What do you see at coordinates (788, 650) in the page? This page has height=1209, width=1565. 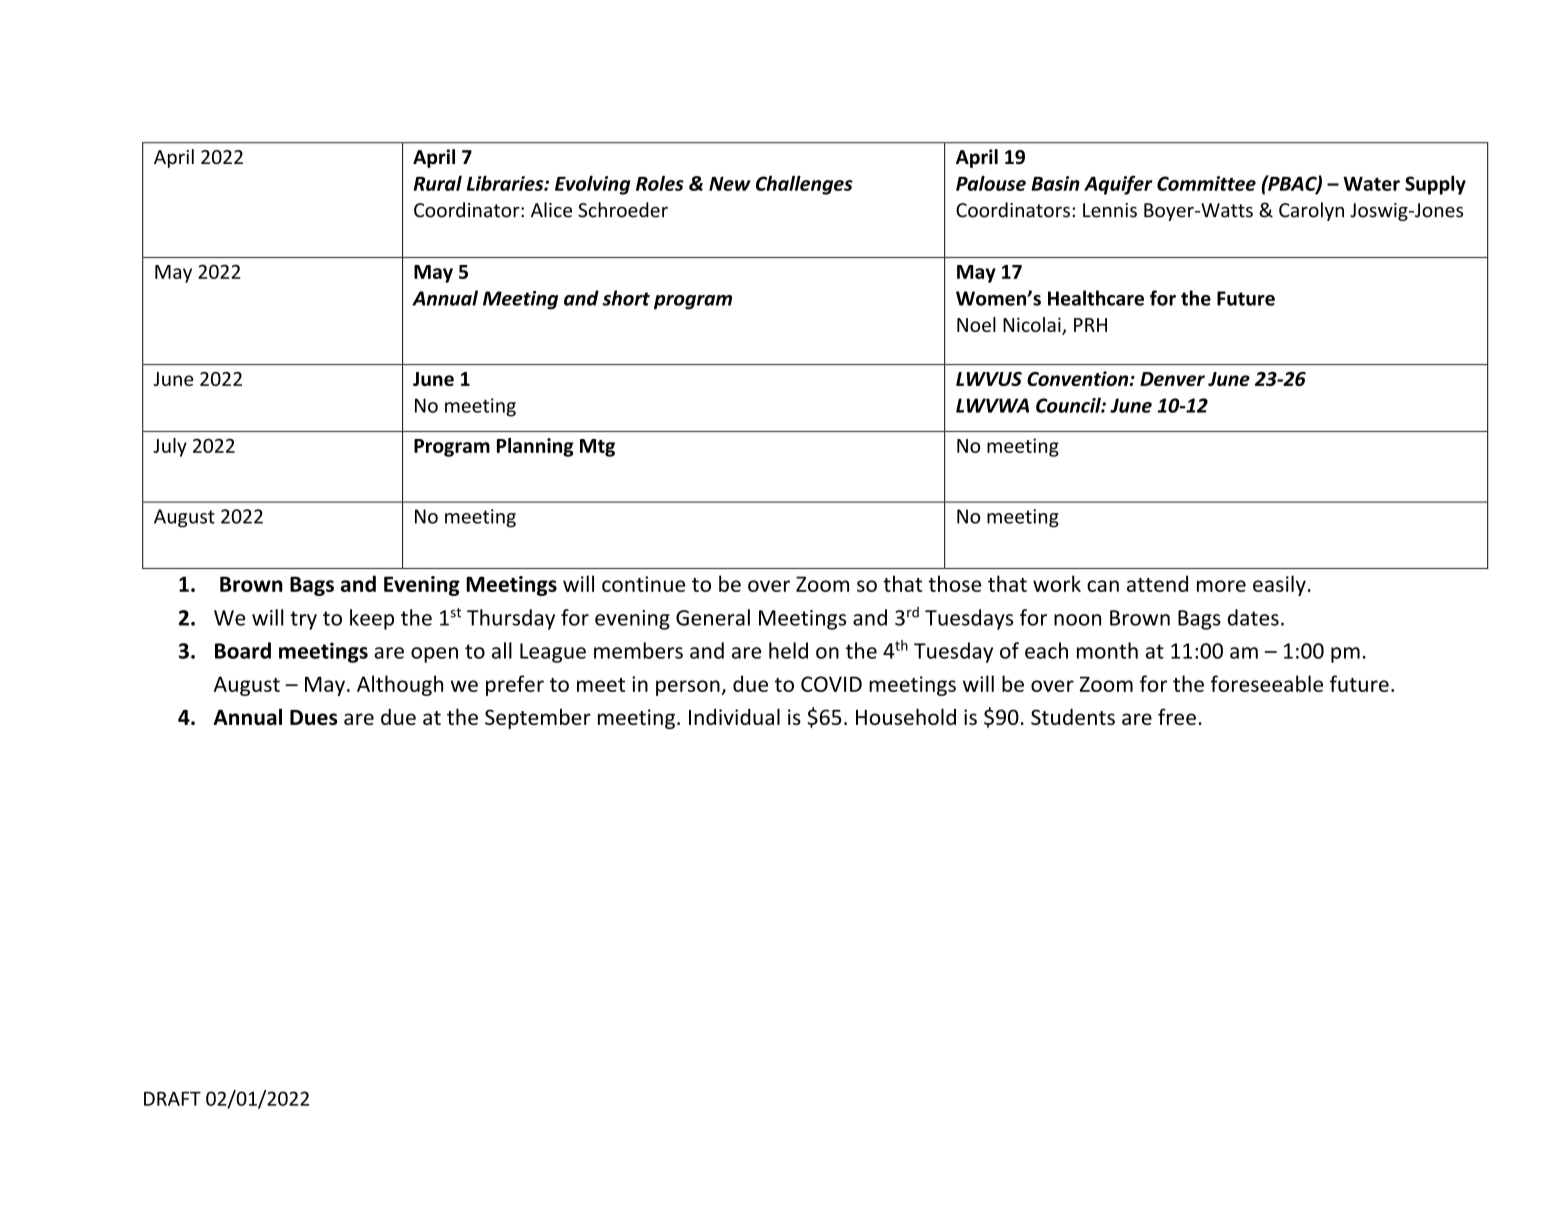 I see `held` at bounding box center [788, 650].
